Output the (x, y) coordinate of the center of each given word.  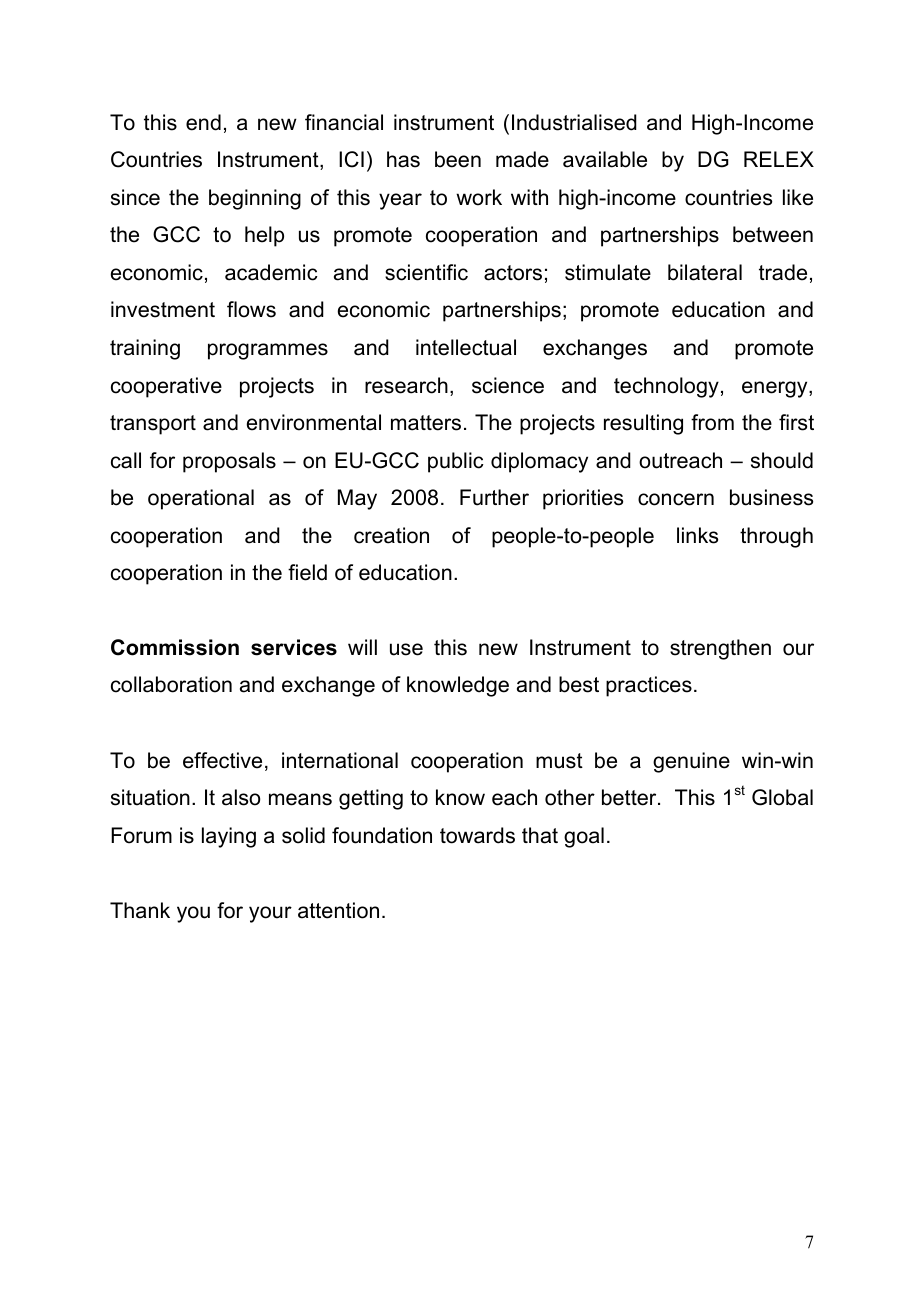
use (406, 649)
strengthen (720, 649)
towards (477, 835)
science (508, 385)
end (203, 122)
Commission (175, 647)
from (712, 422)
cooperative (166, 387)
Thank (140, 910)
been (458, 159)
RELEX (779, 159)
